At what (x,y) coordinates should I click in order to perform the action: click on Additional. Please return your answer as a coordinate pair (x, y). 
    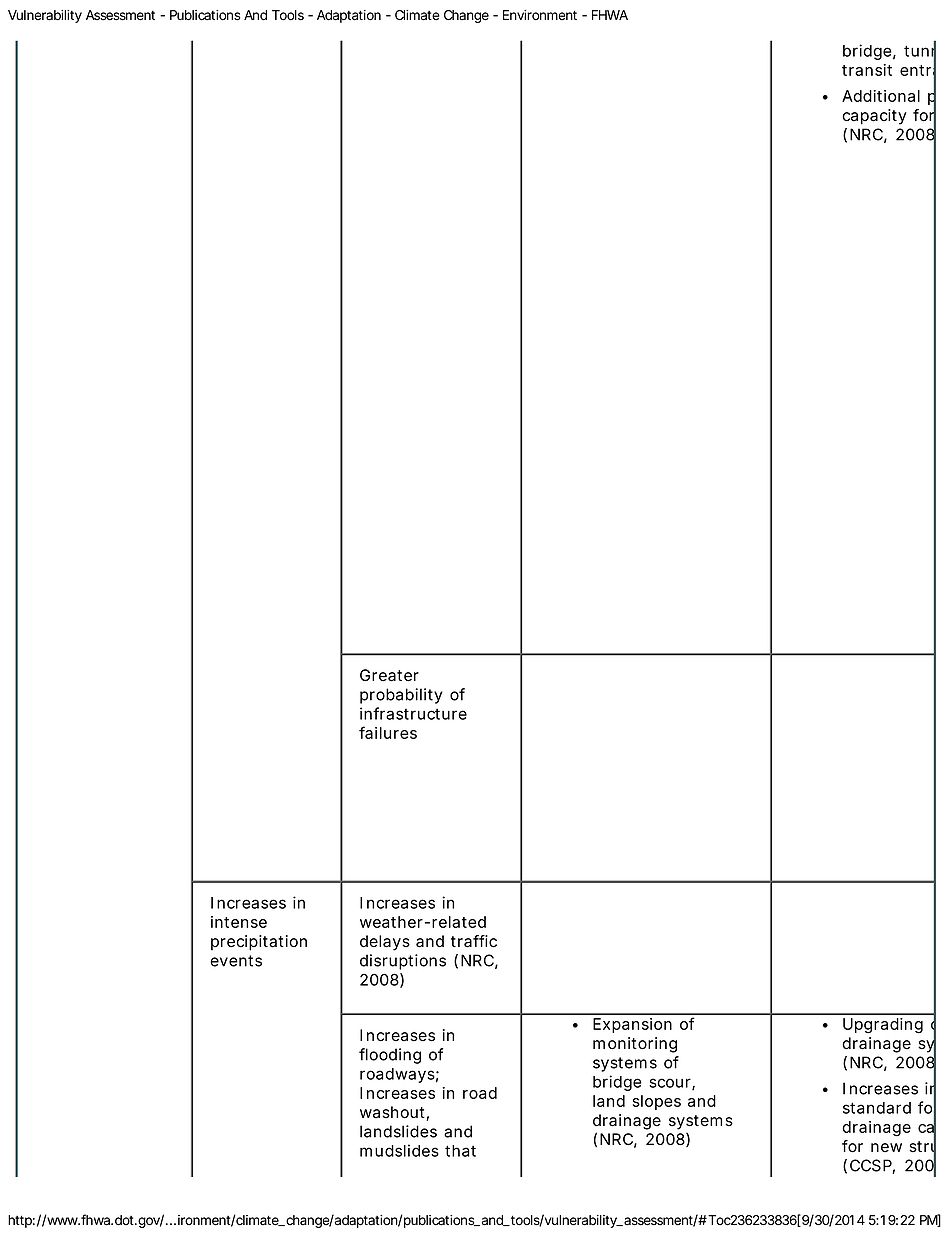
    Looking at the image, I should click on (881, 96).
